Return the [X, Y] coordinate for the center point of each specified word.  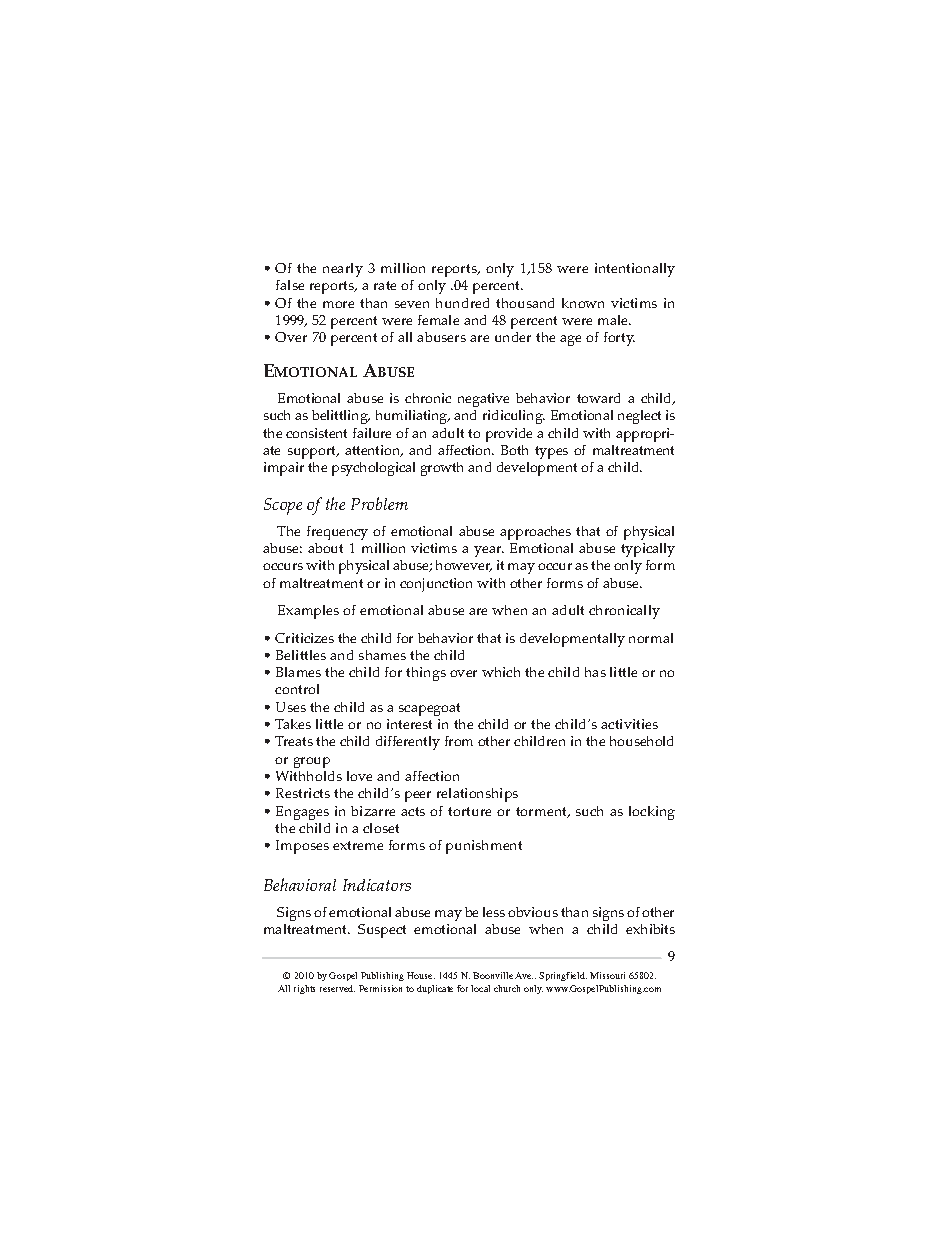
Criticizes [304, 638]
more [338, 304]
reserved [337, 988]
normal [651, 638]
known [583, 303]
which [501, 672]
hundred [462, 303]
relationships [477, 795]
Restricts [303, 793]
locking [652, 813]
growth [442, 469]
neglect [639, 417]
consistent [316, 433]
